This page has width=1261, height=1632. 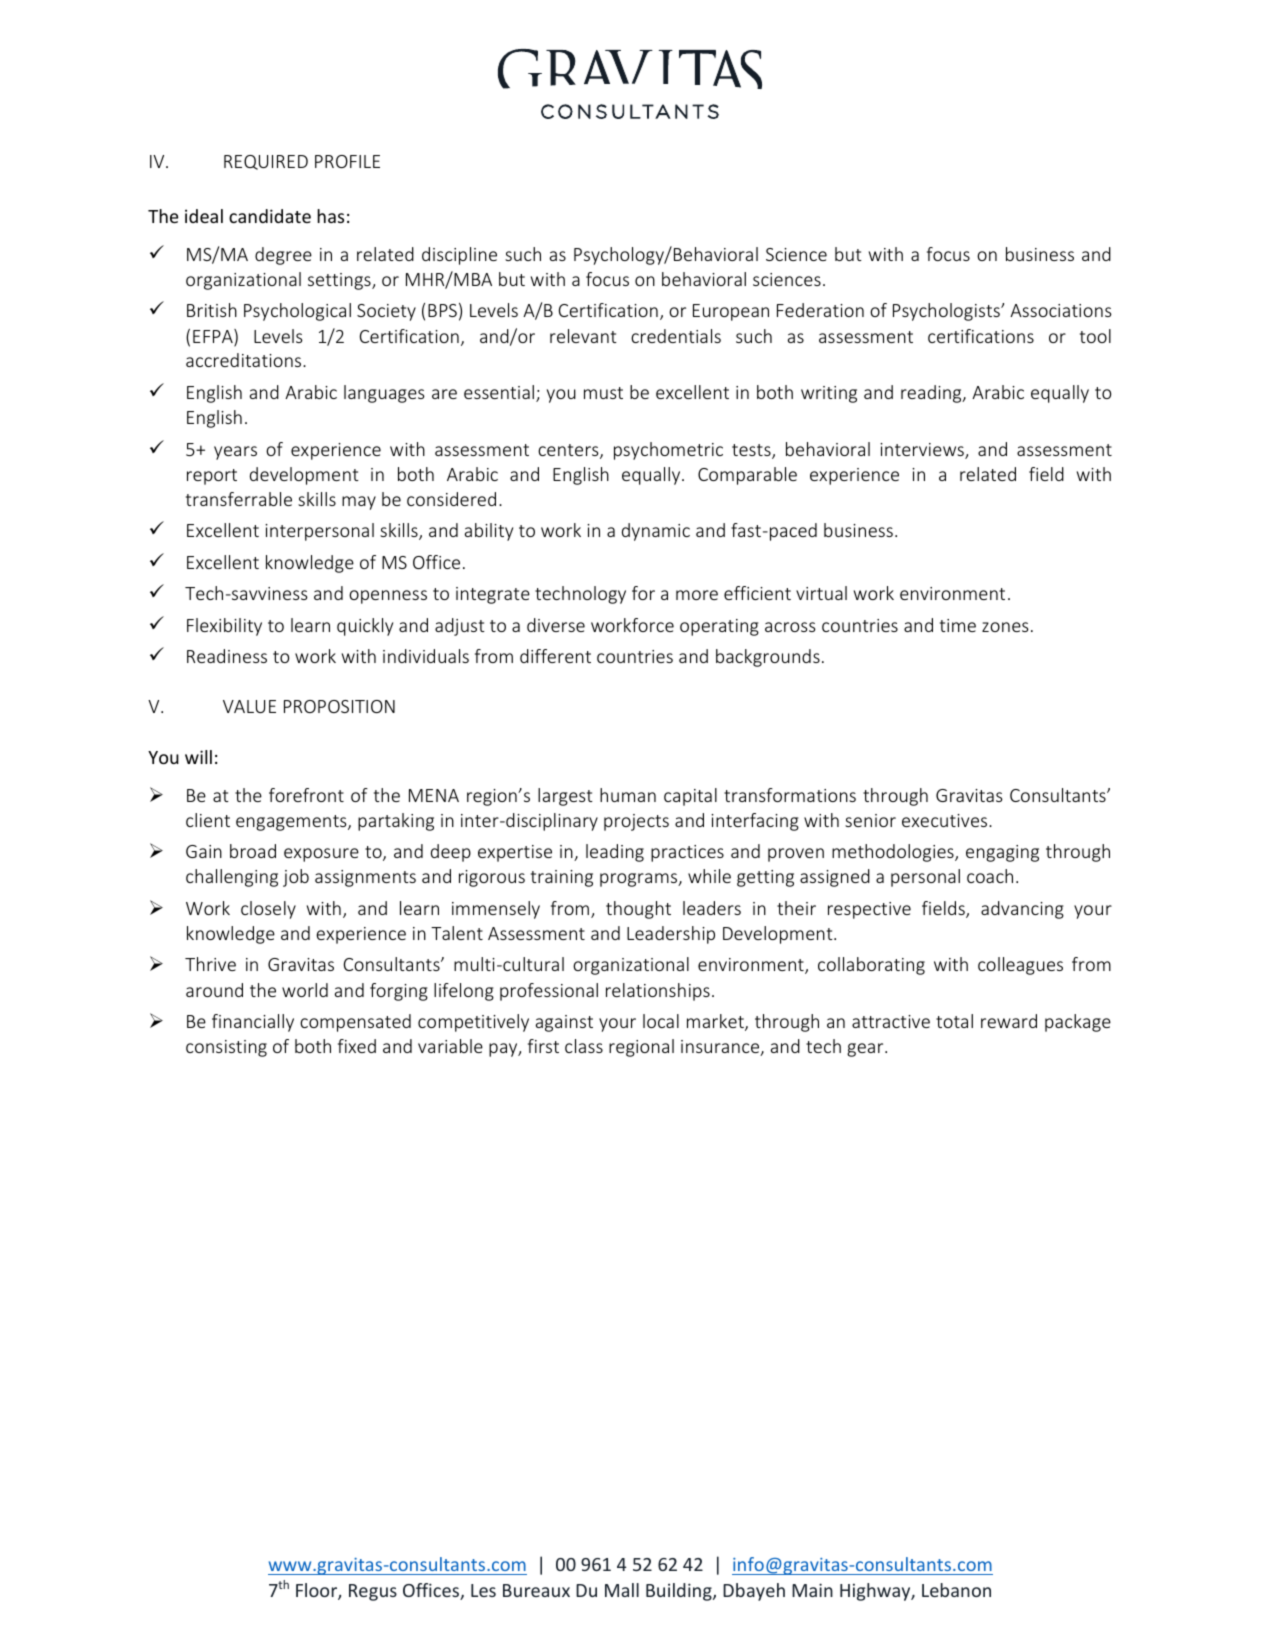 What do you see at coordinates (731, 312) in the page?
I see `European` at bounding box center [731, 312].
